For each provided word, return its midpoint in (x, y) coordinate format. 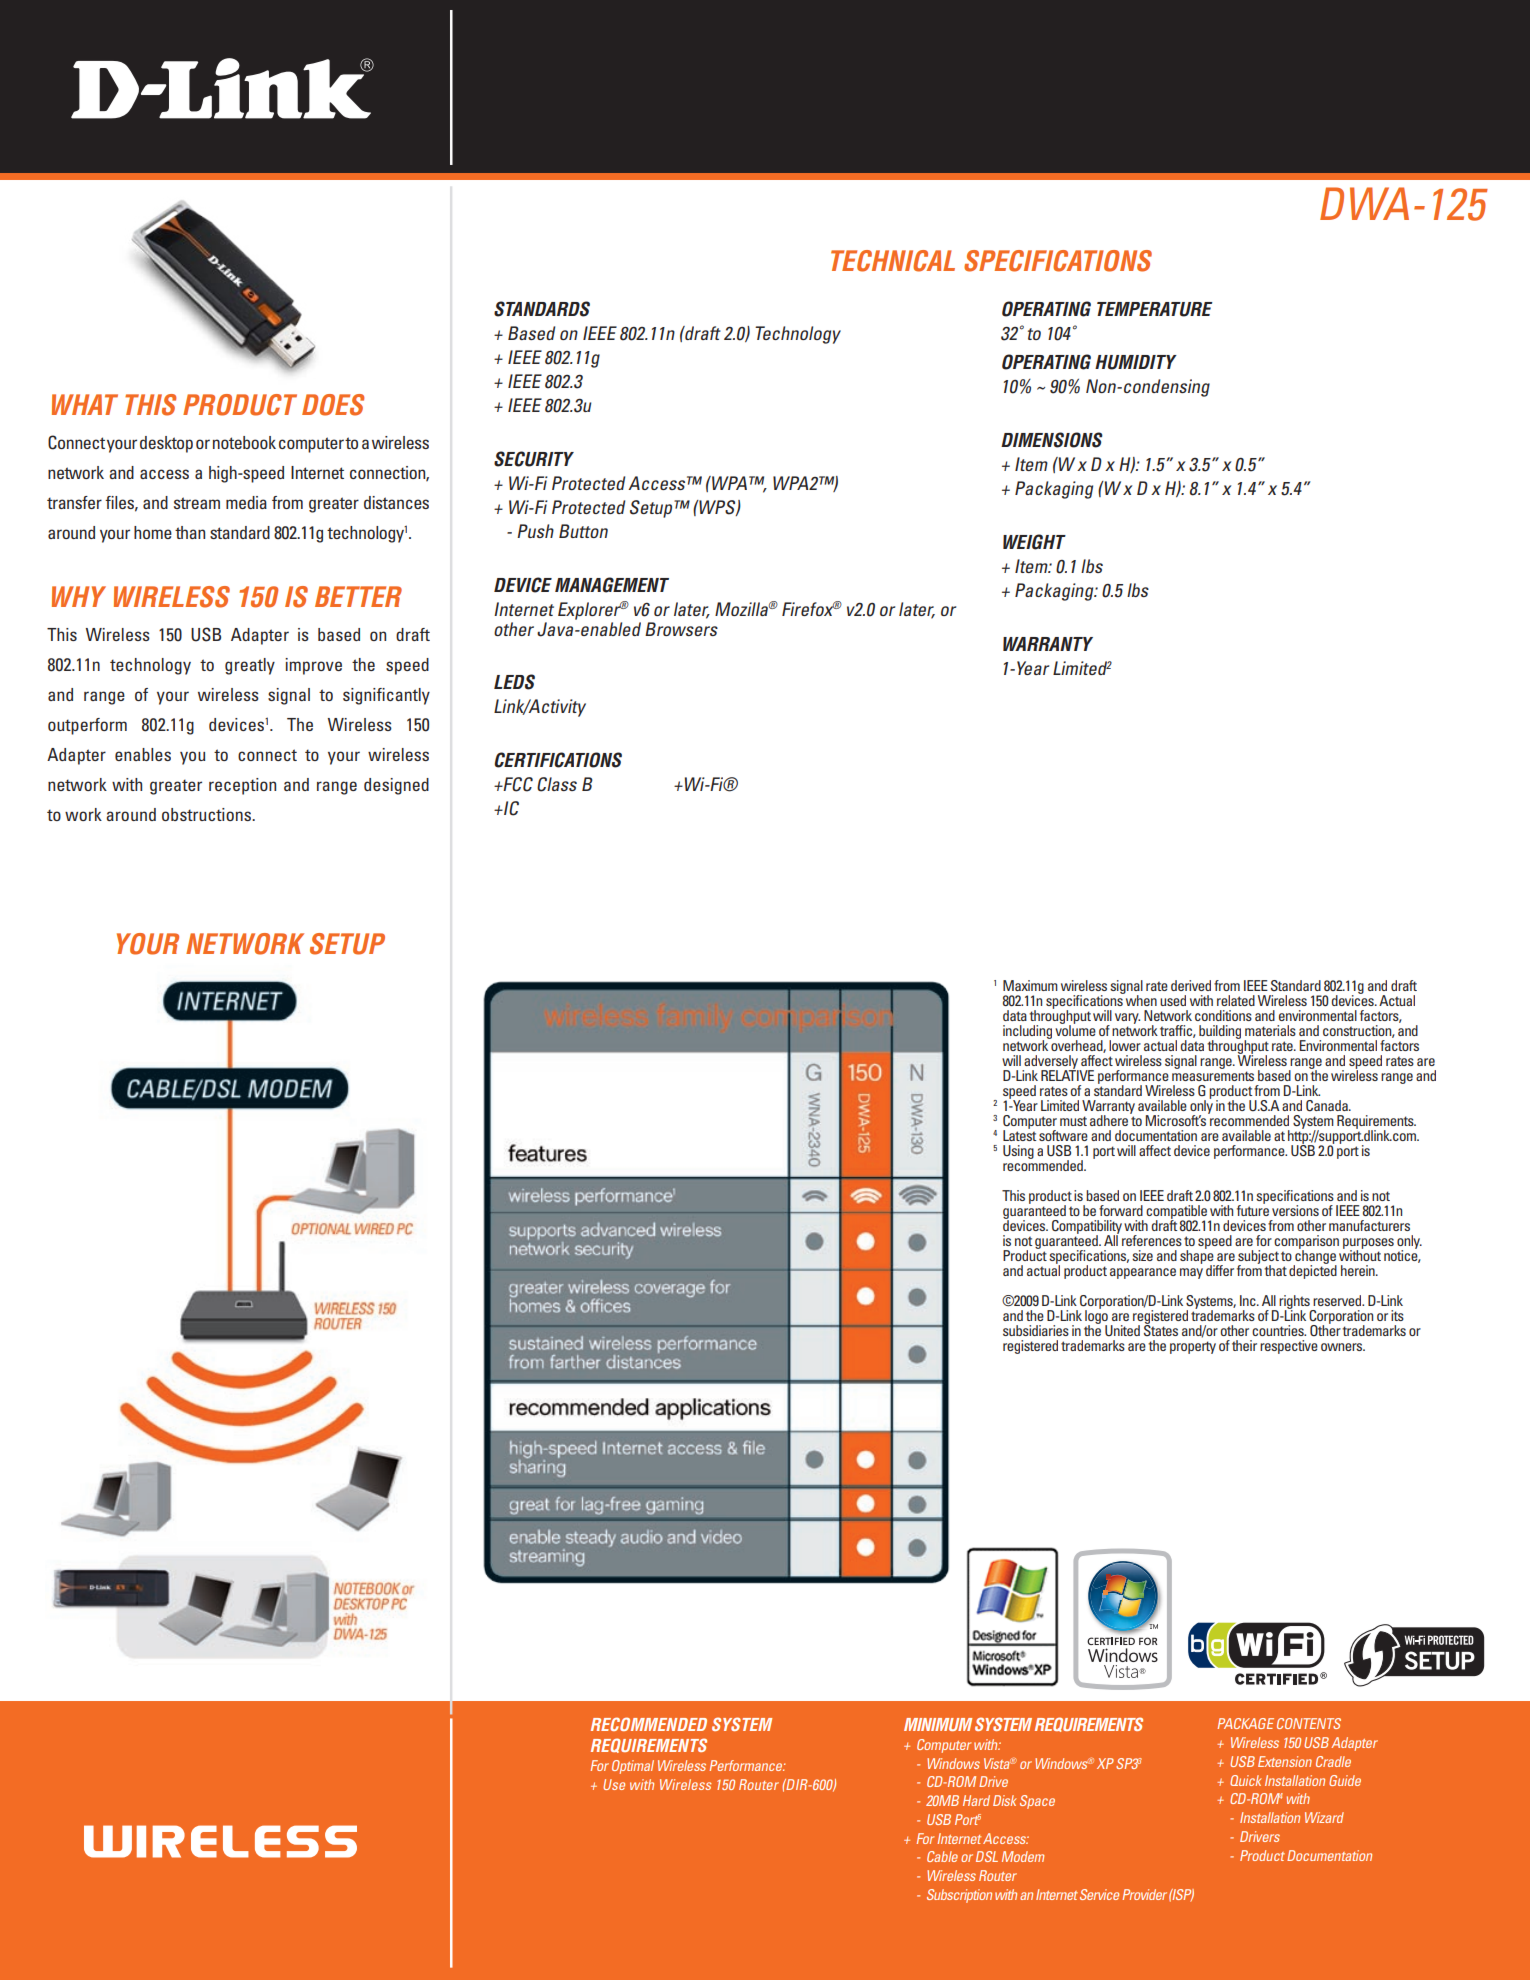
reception (242, 786)
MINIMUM (938, 1724)
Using (1018, 1152)
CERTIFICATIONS (558, 760)
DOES (333, 405)
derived (1191, 985)
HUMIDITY (1136, 362)
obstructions (208, 814)
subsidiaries (1036, 1330)
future (1253, 1209)
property (1193, 1347)
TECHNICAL (893, 261)
